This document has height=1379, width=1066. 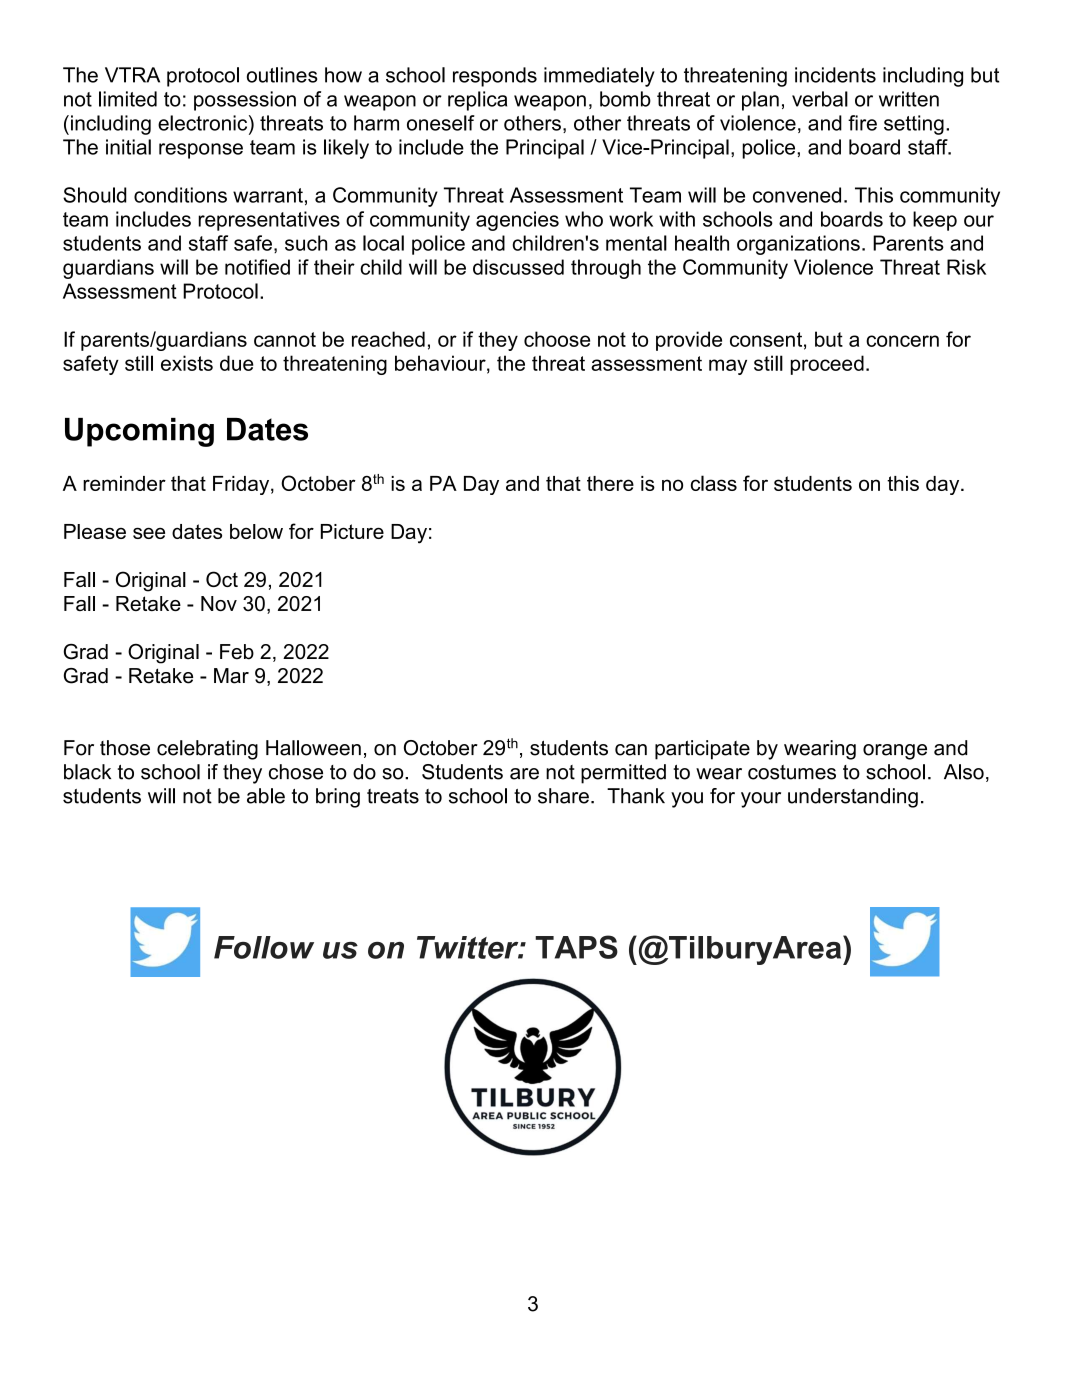 I want to click on see, so click(x=149, y=533).
